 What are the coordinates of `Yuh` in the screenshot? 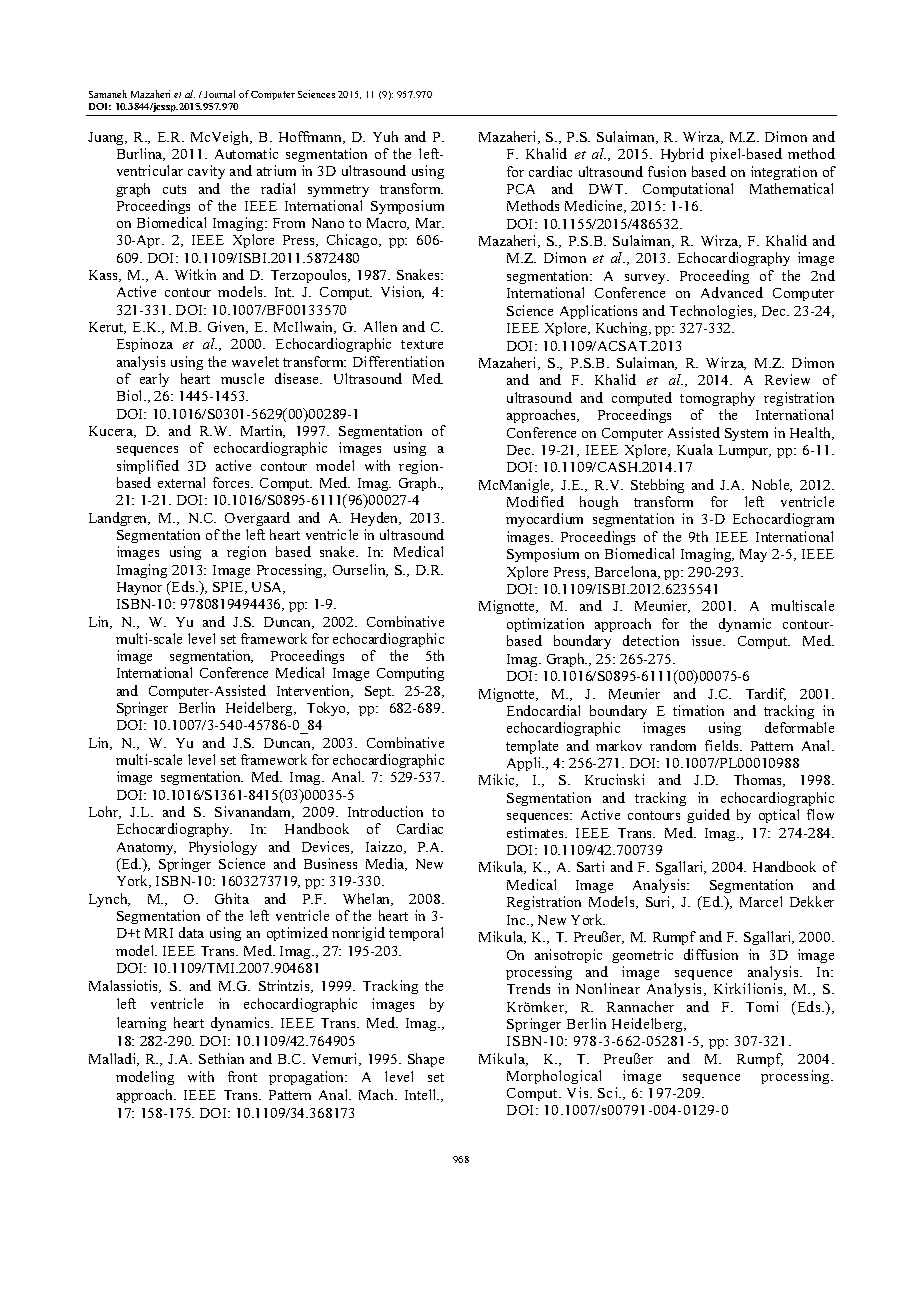 It's located at (385, 136).
